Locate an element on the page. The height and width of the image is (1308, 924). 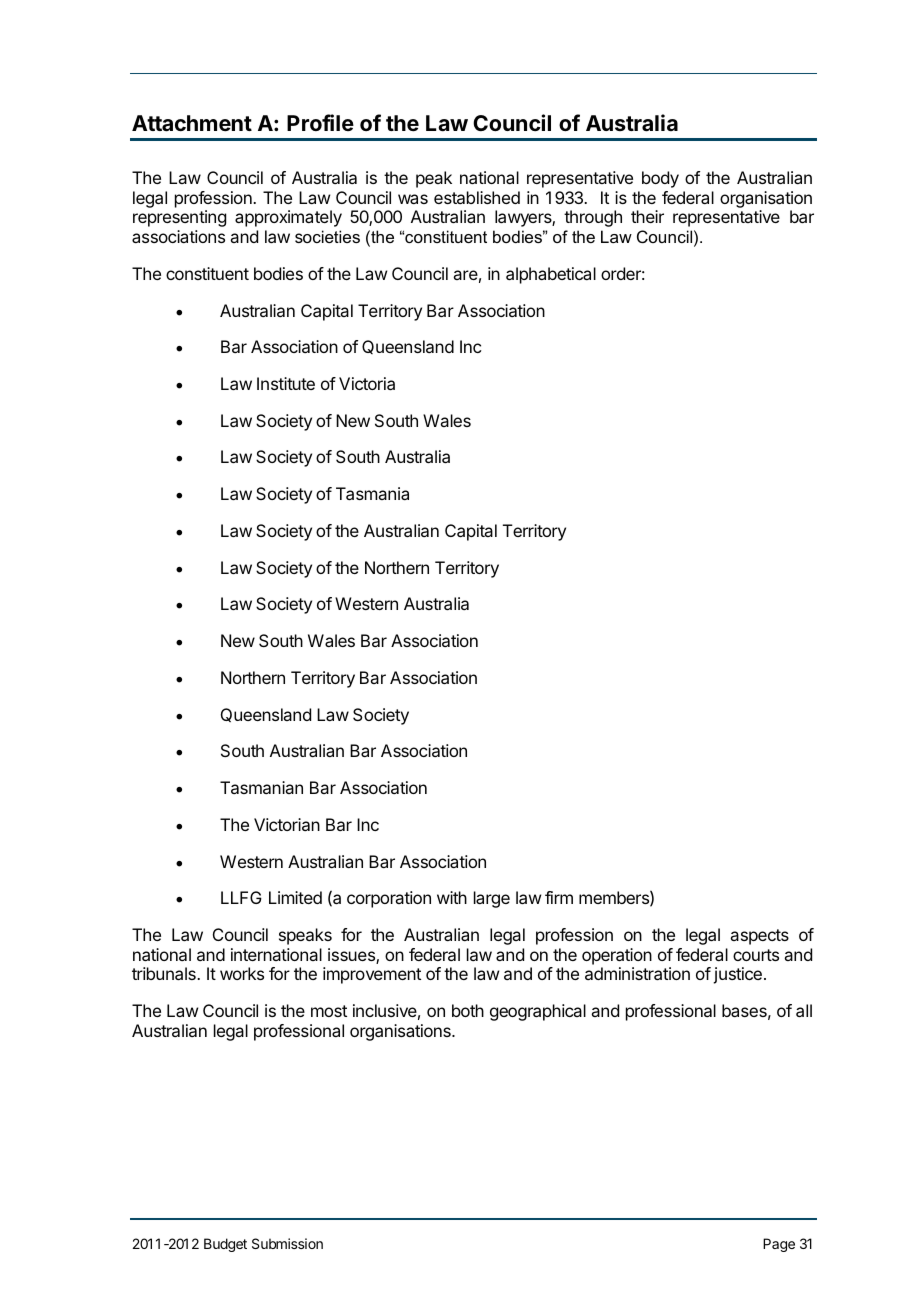
with is located at coordinates (452, 897).
